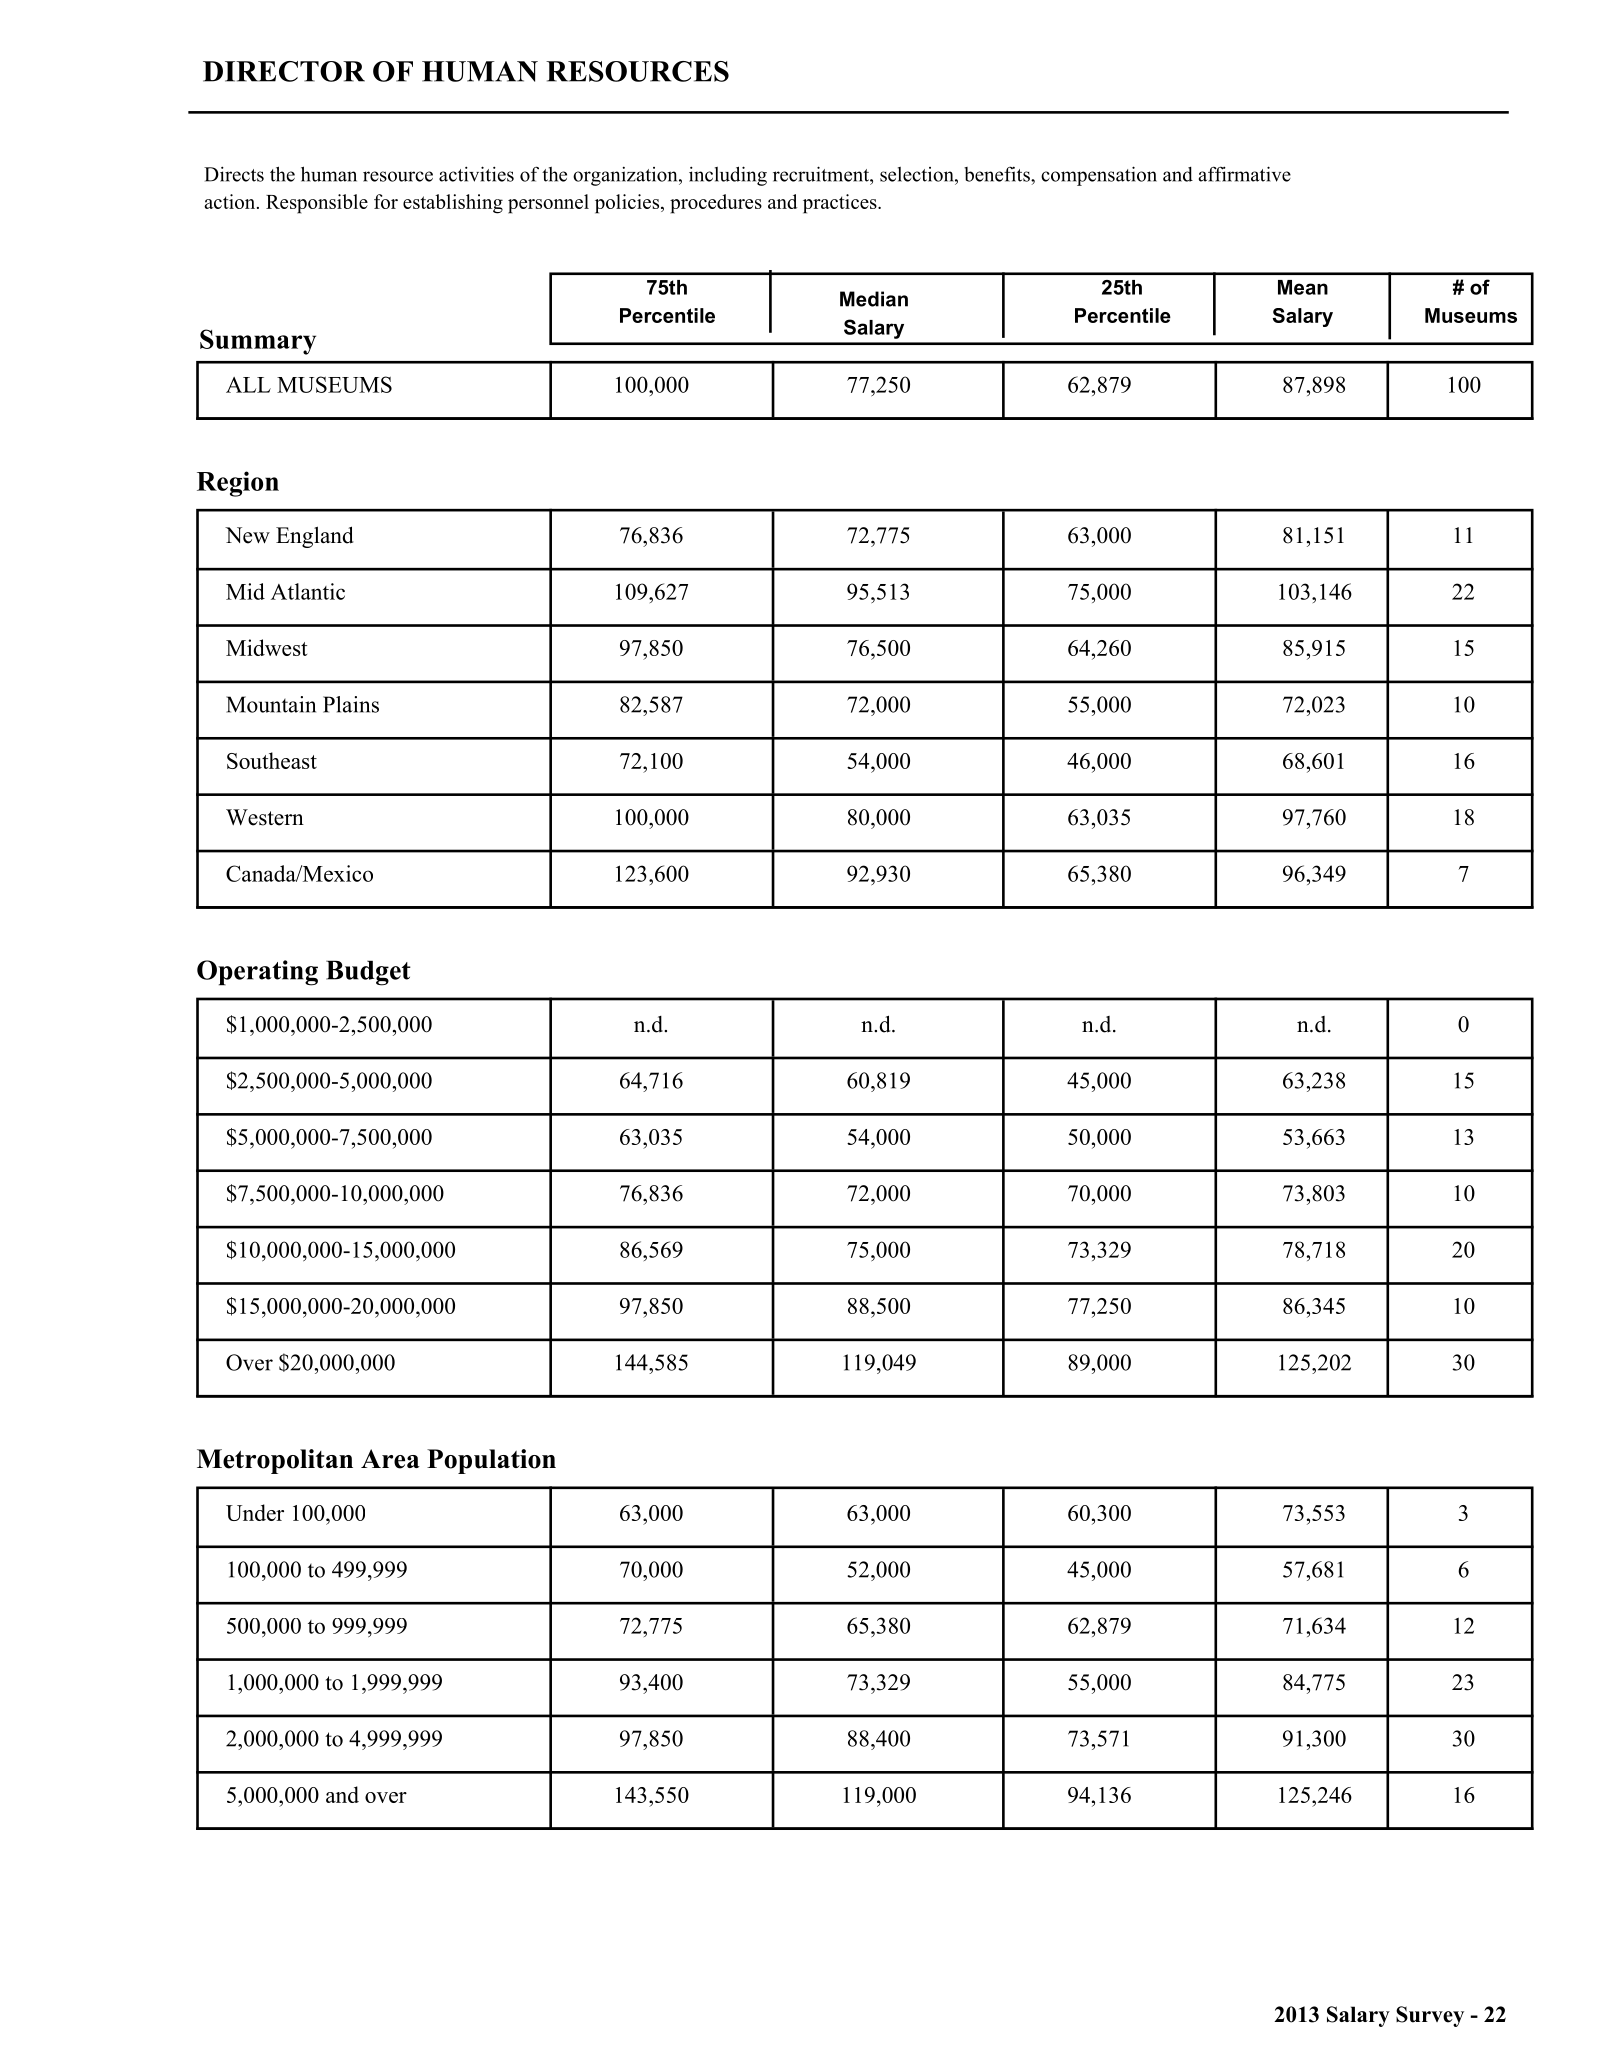  What do you see at coordinates (257, 973) in the screenshot?
I see `Operating` at bounding box center [257, 973].
